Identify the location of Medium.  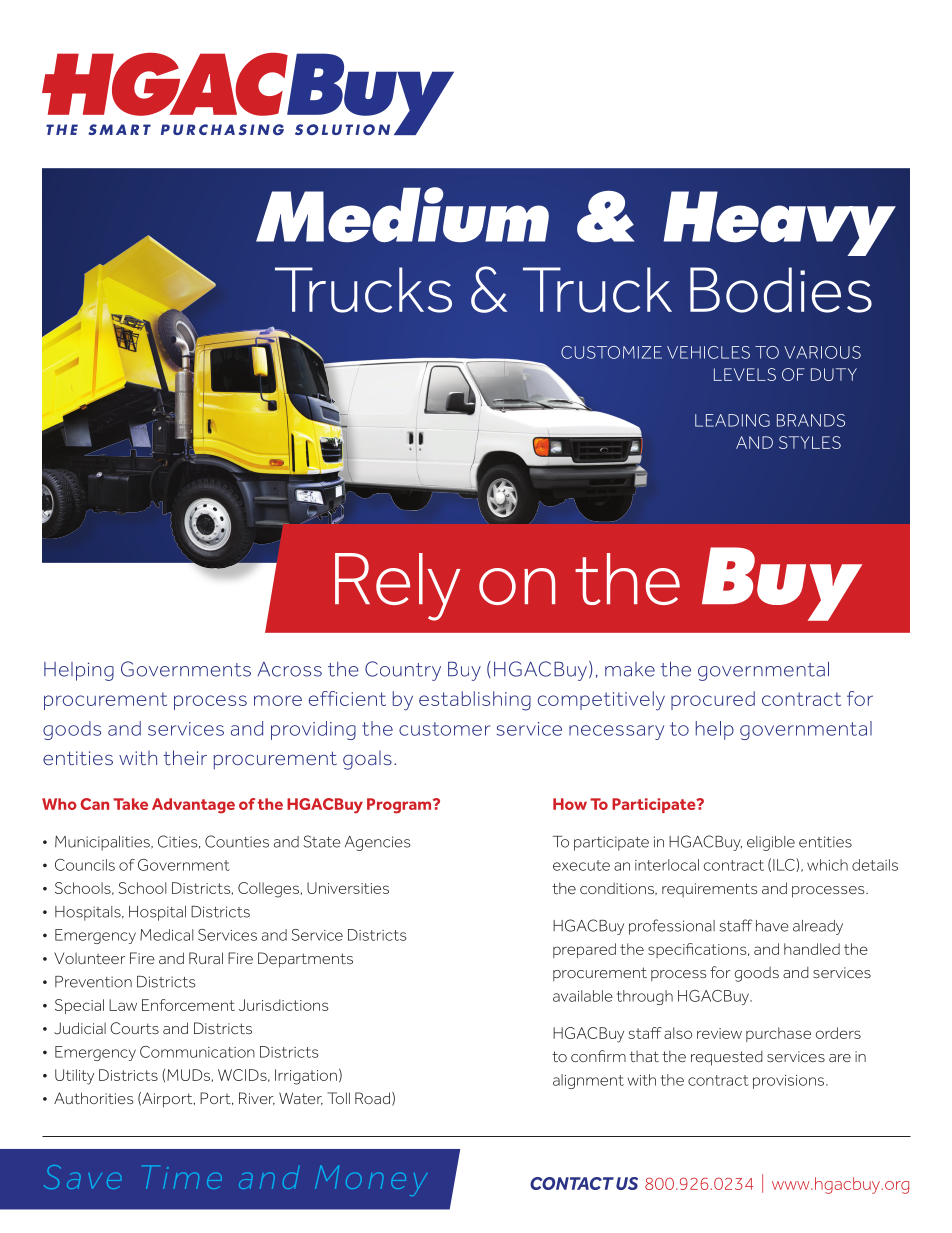
(402, 215).
